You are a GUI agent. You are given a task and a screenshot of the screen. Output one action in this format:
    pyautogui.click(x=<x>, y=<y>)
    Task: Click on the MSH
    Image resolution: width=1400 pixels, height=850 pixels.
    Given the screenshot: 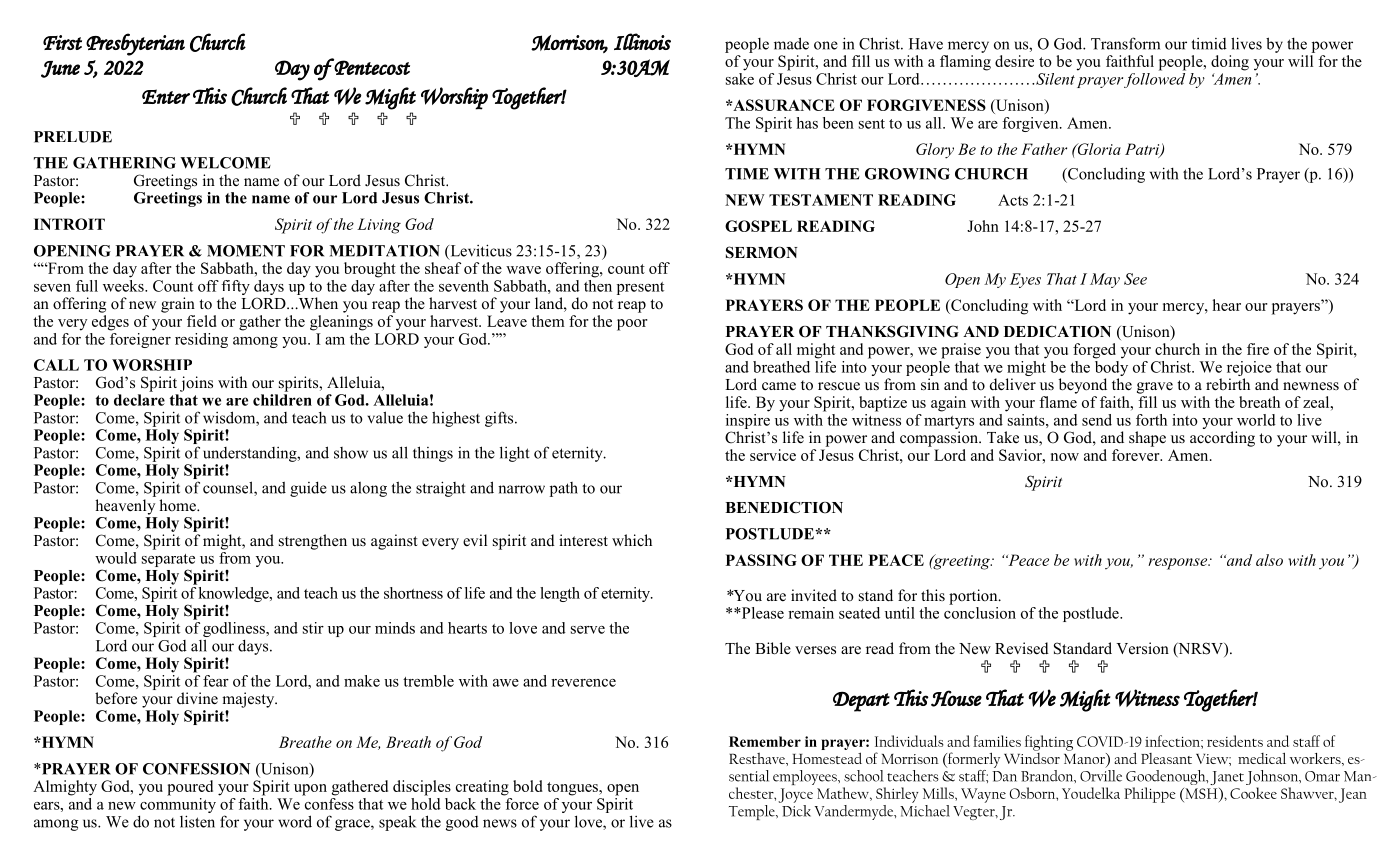 What is the action you would take?
    pyautogui.click(x=1201, y=793)
